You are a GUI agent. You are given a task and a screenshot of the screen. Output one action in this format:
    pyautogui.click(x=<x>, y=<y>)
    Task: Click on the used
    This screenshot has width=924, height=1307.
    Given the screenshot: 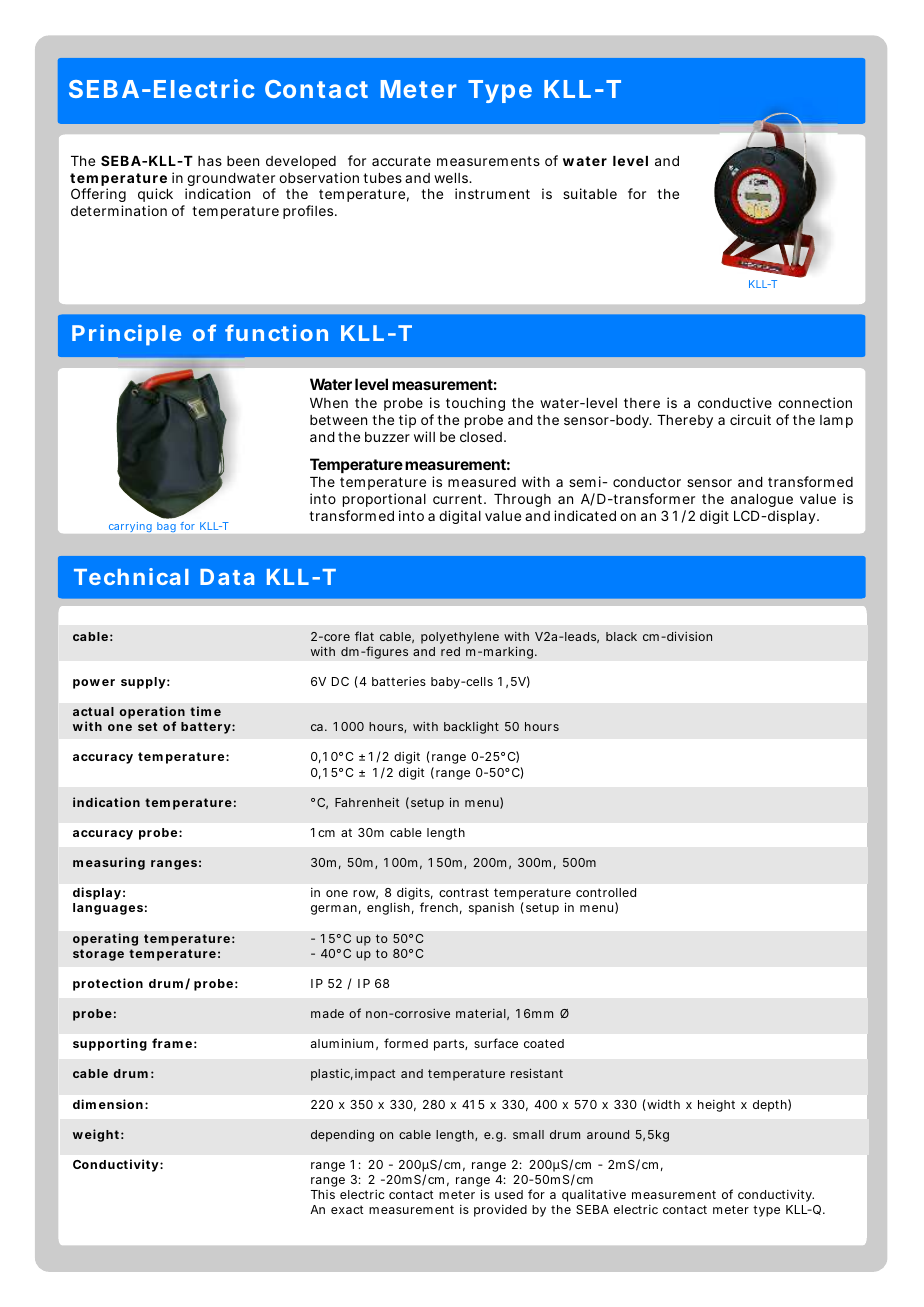 What is the action you would take?
    pyautogui.click(x=509, y=1194)
